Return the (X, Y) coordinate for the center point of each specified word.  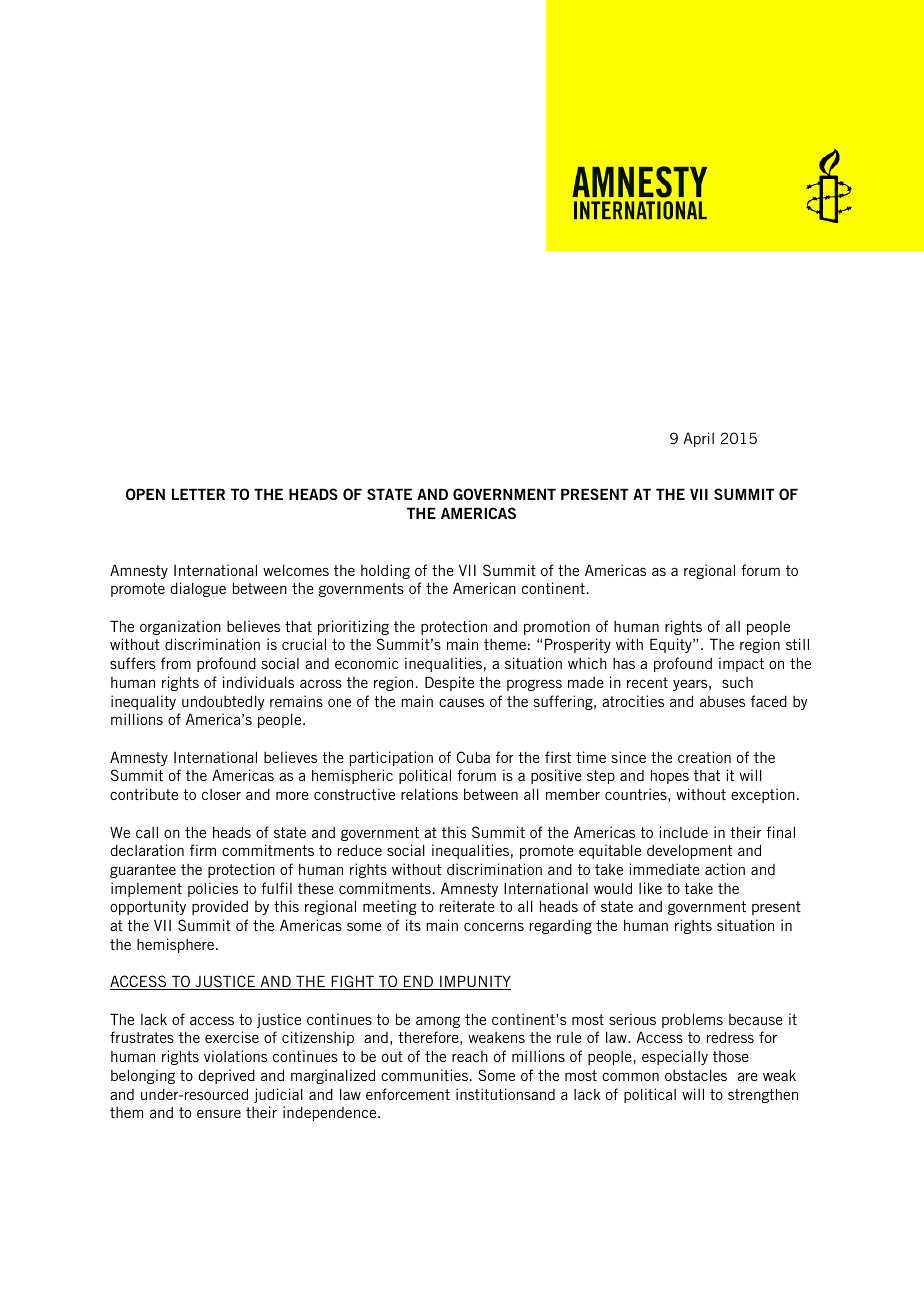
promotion (557, 627)
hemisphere (177, 945)
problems (692, 1020)
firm (203, 850)
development (689, 852)
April (698, 439)
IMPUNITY (474, 982)
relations (429, 794)
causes (461, 702)
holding (385, 571)
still (797, 644)
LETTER (198, 494)
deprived (226, 1076)
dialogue (198, 589)
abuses (722, 701)
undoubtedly (223, 702)
